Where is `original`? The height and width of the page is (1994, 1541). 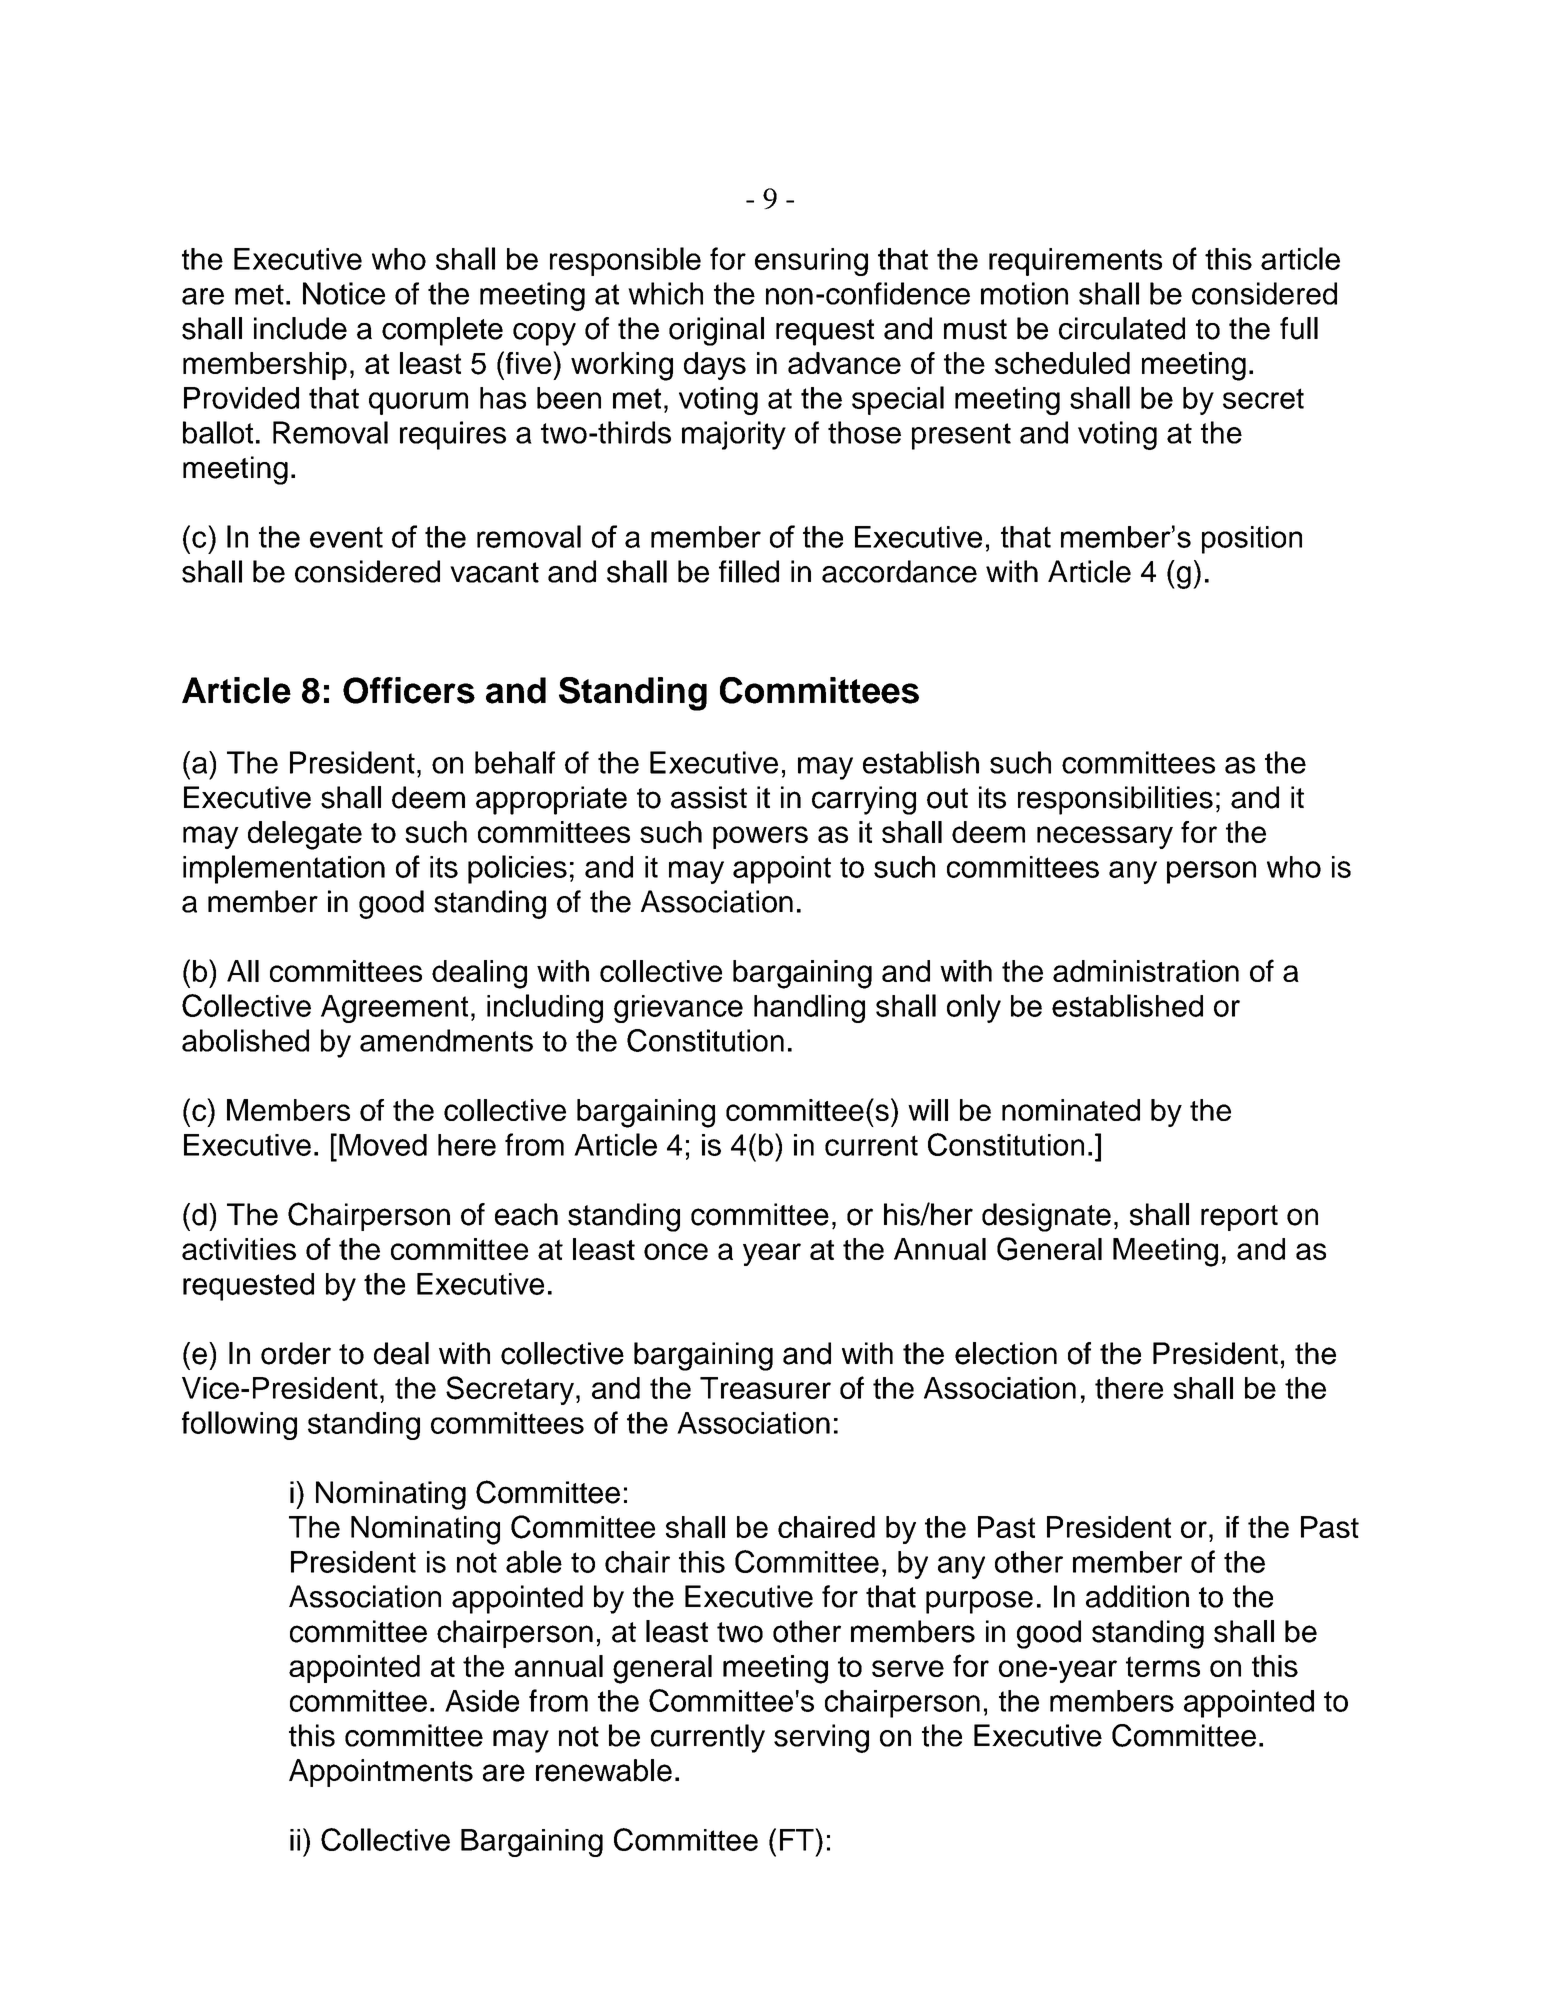 original is located at coordinates (716, 331).
